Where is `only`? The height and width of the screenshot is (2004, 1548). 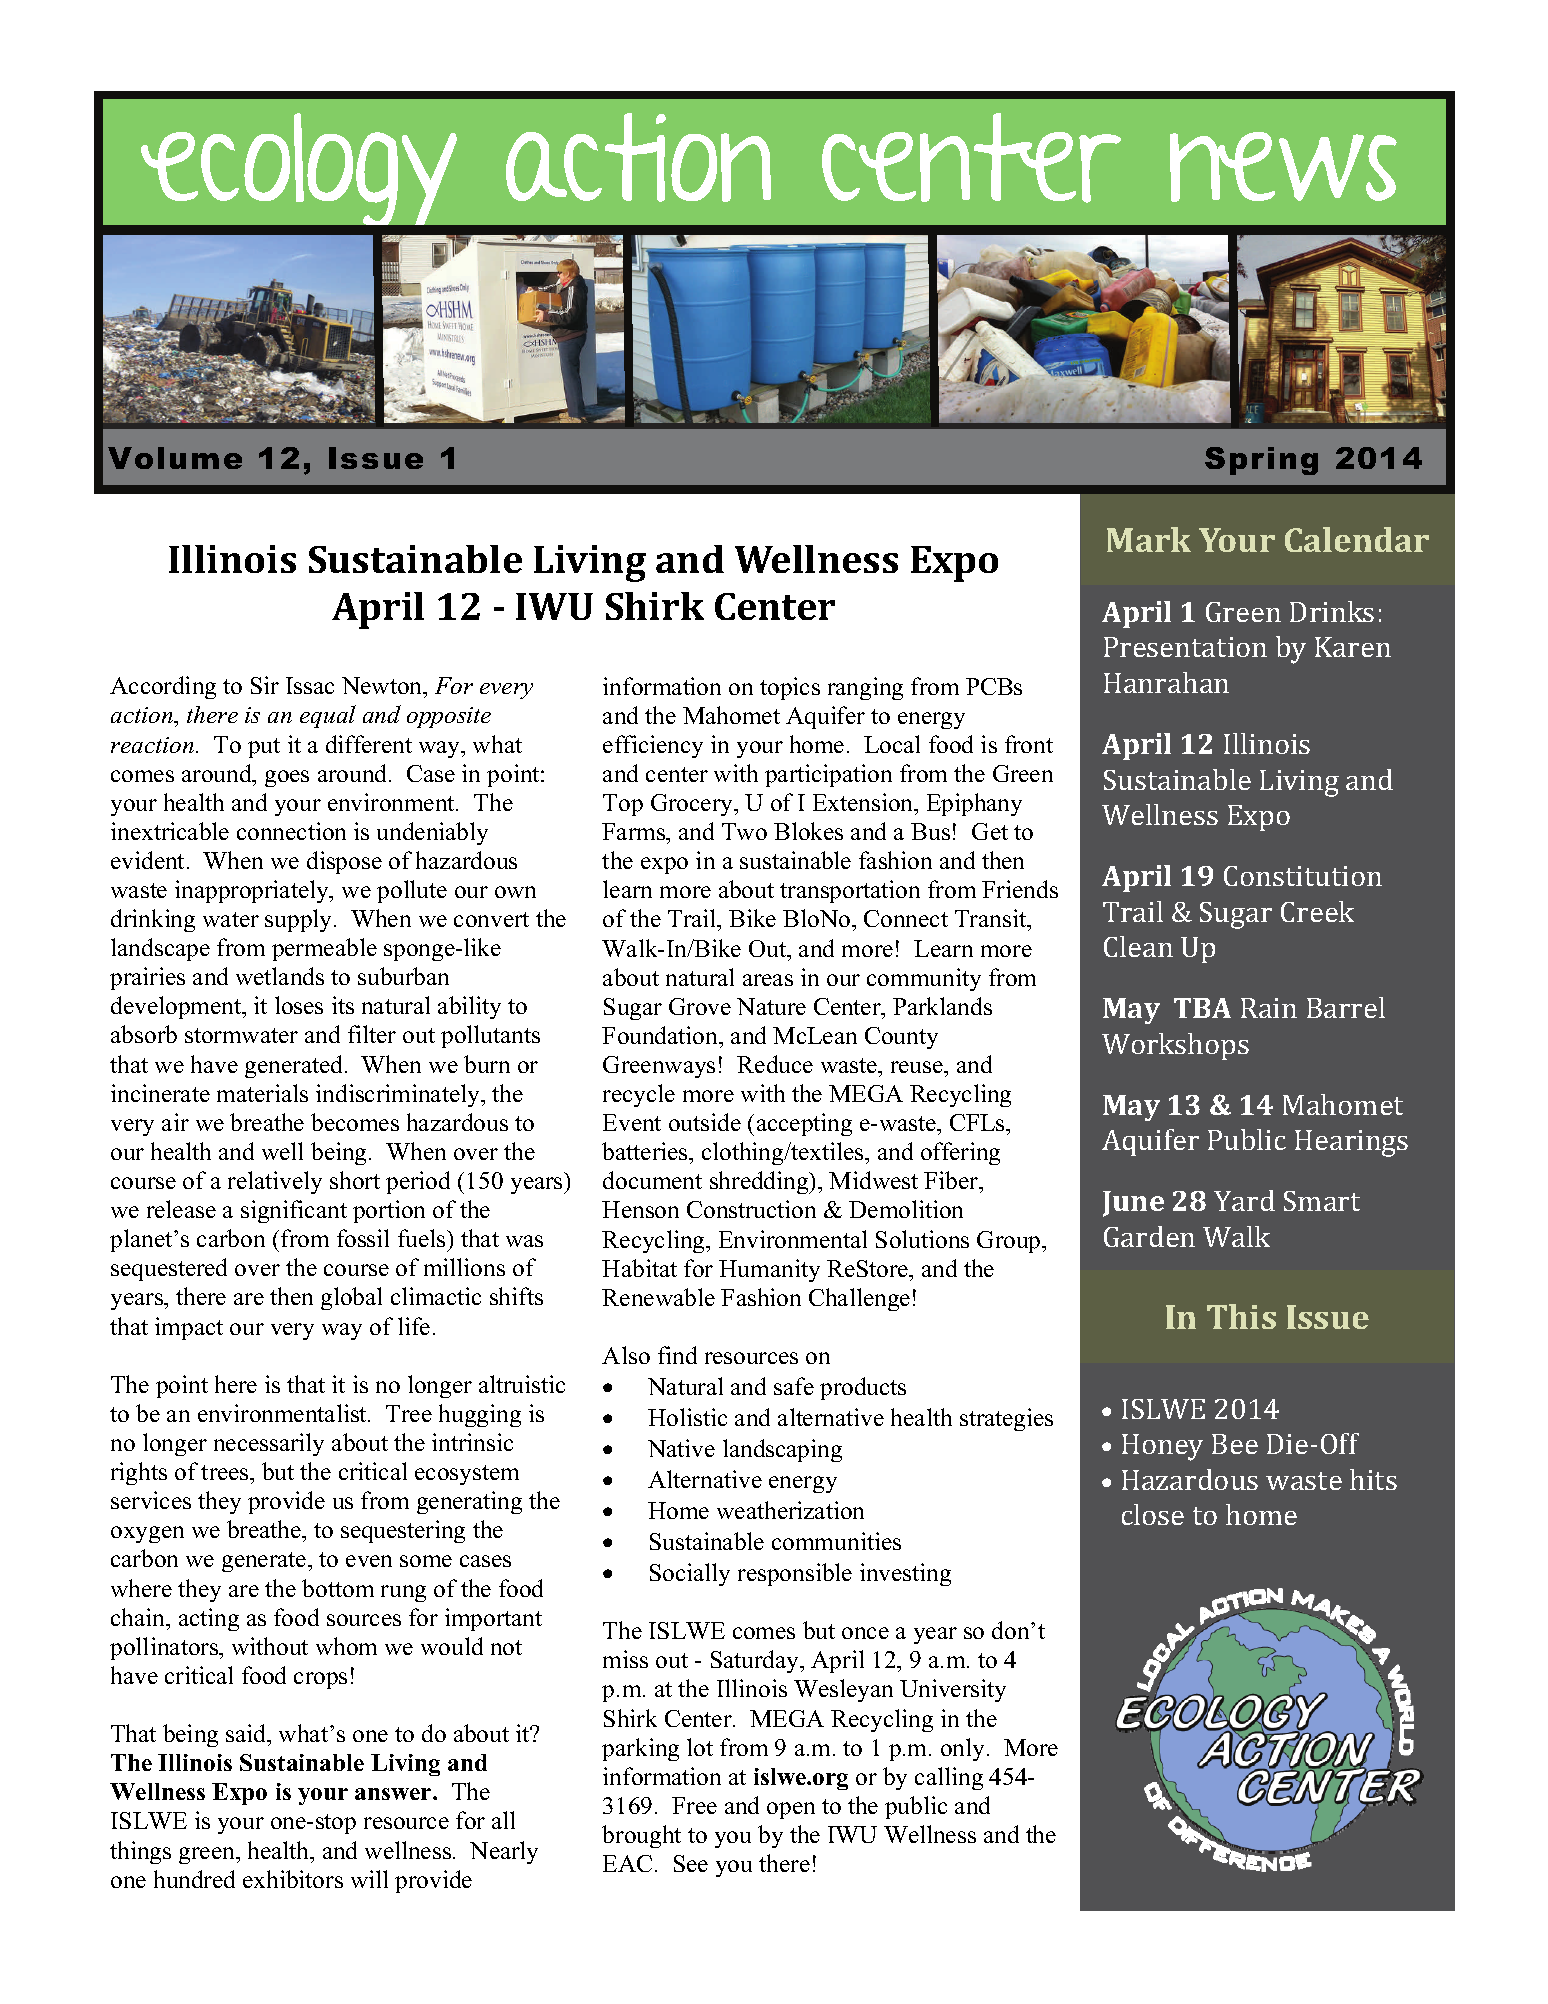 only is located at coordinates (964, 1749).
